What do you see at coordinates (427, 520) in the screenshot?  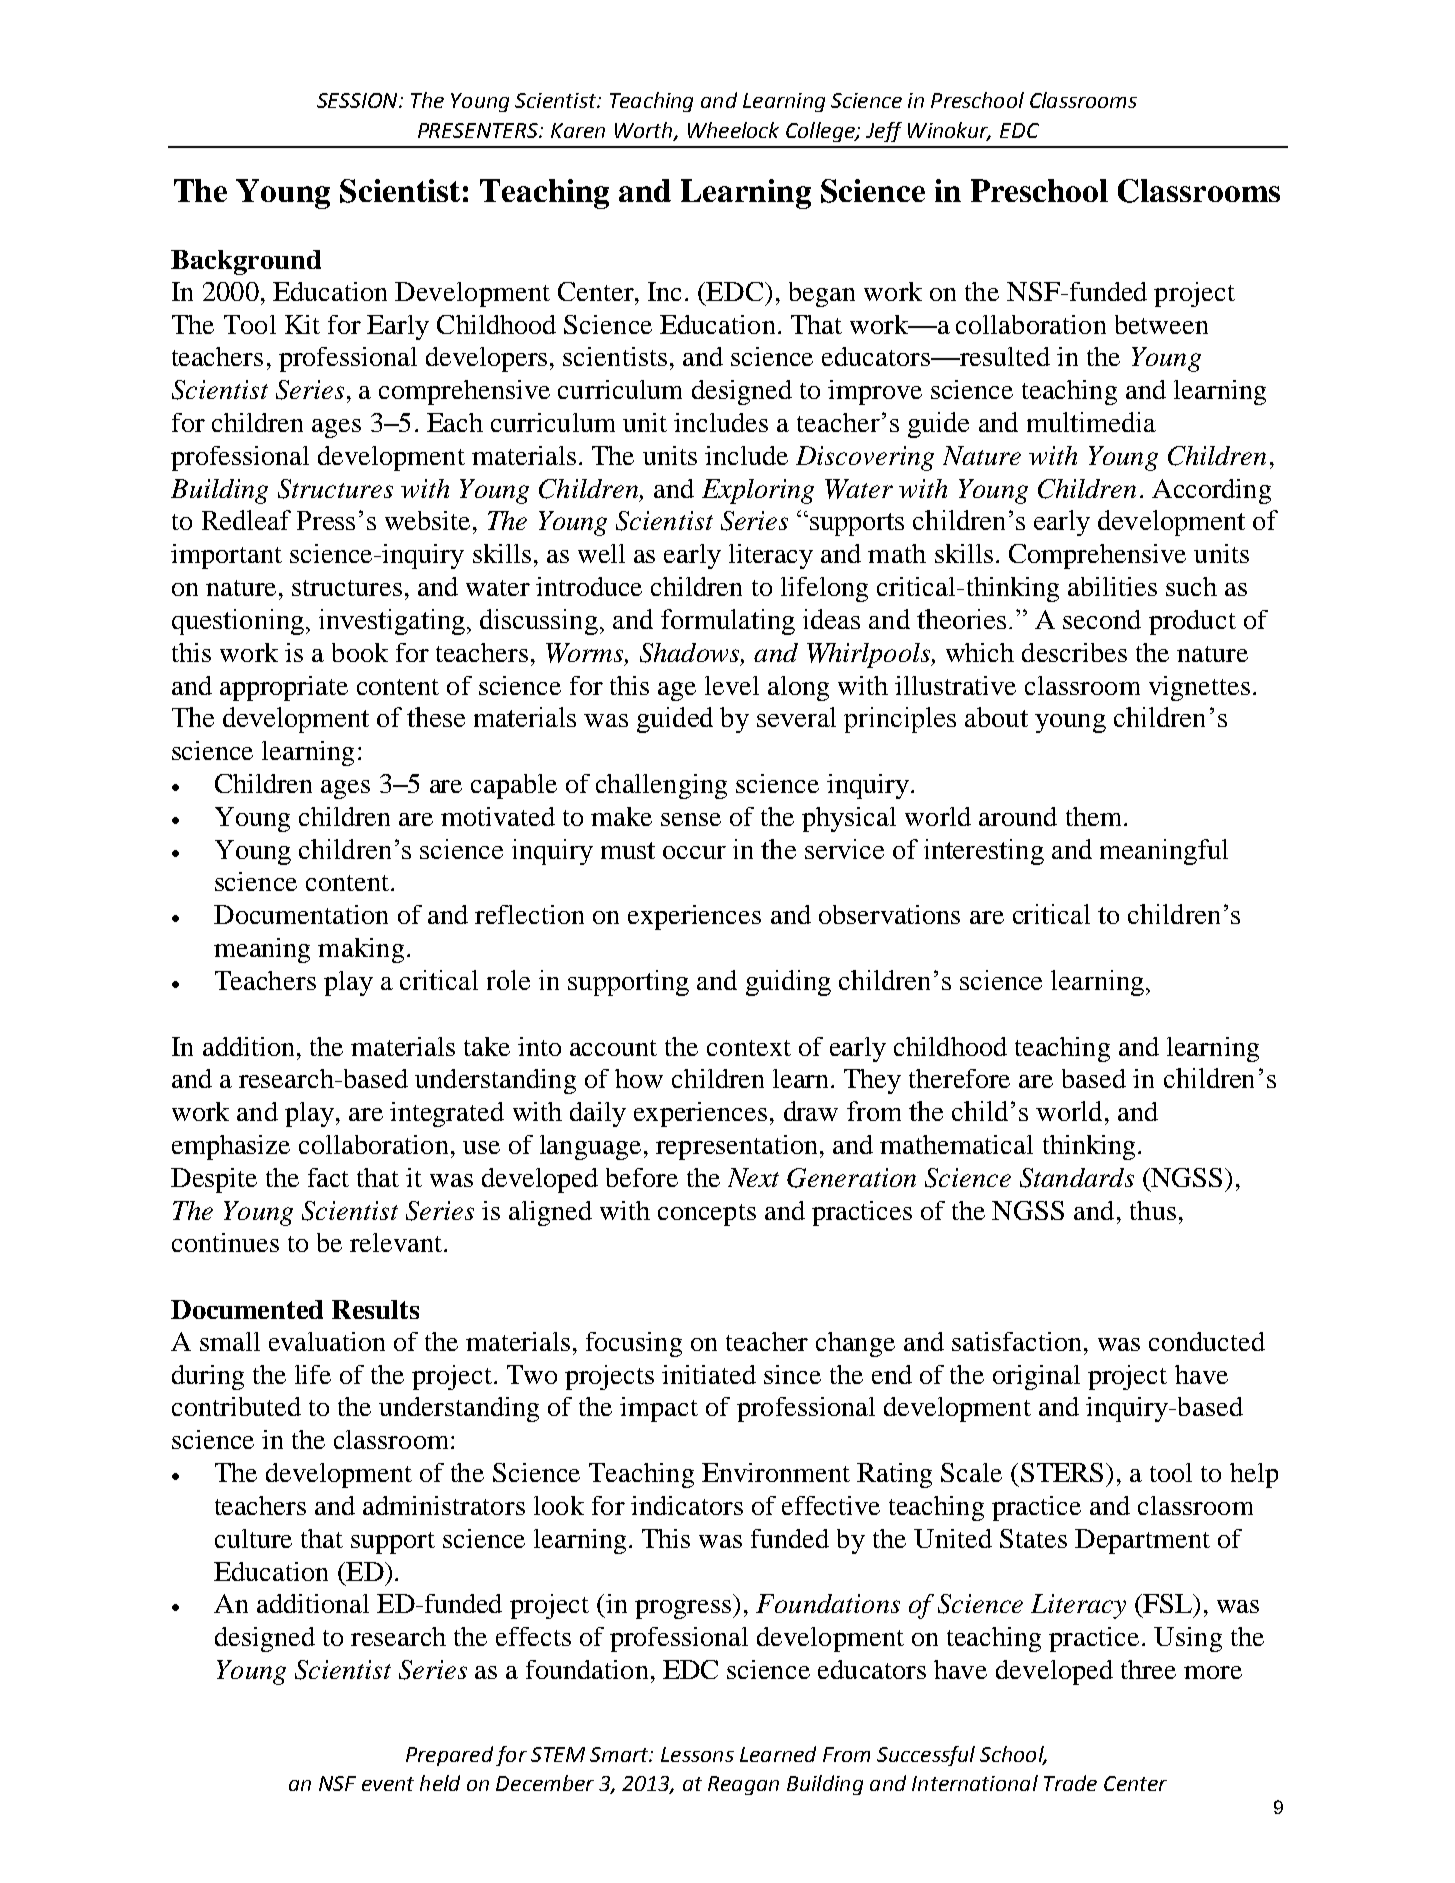 I see `website` at bounding box center [427, 520].
